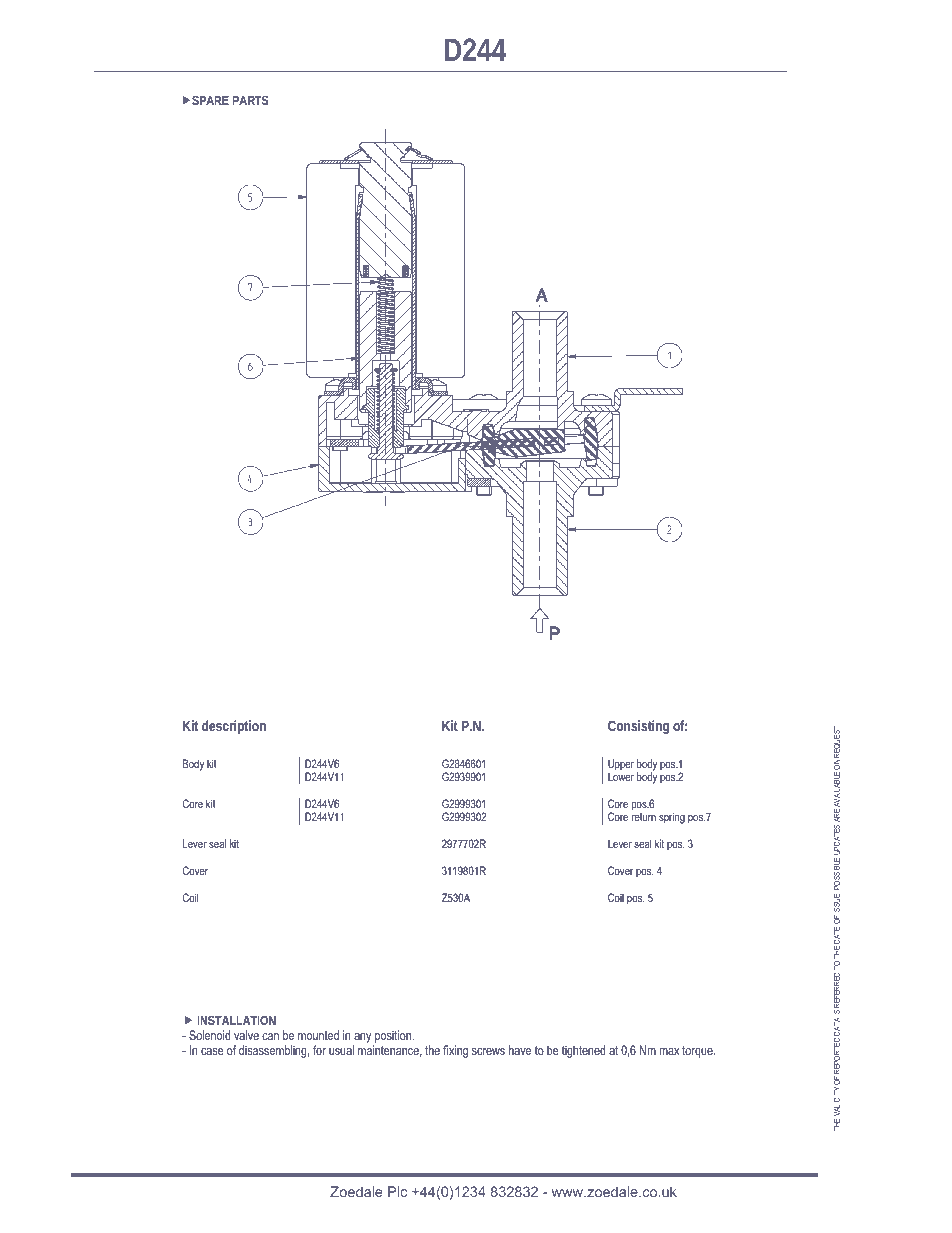 The height and width of the image is (1233, 952). What do you see at coordinates (621, 766) in the image?
I see `Upper` at bounding box center [621, 766].
